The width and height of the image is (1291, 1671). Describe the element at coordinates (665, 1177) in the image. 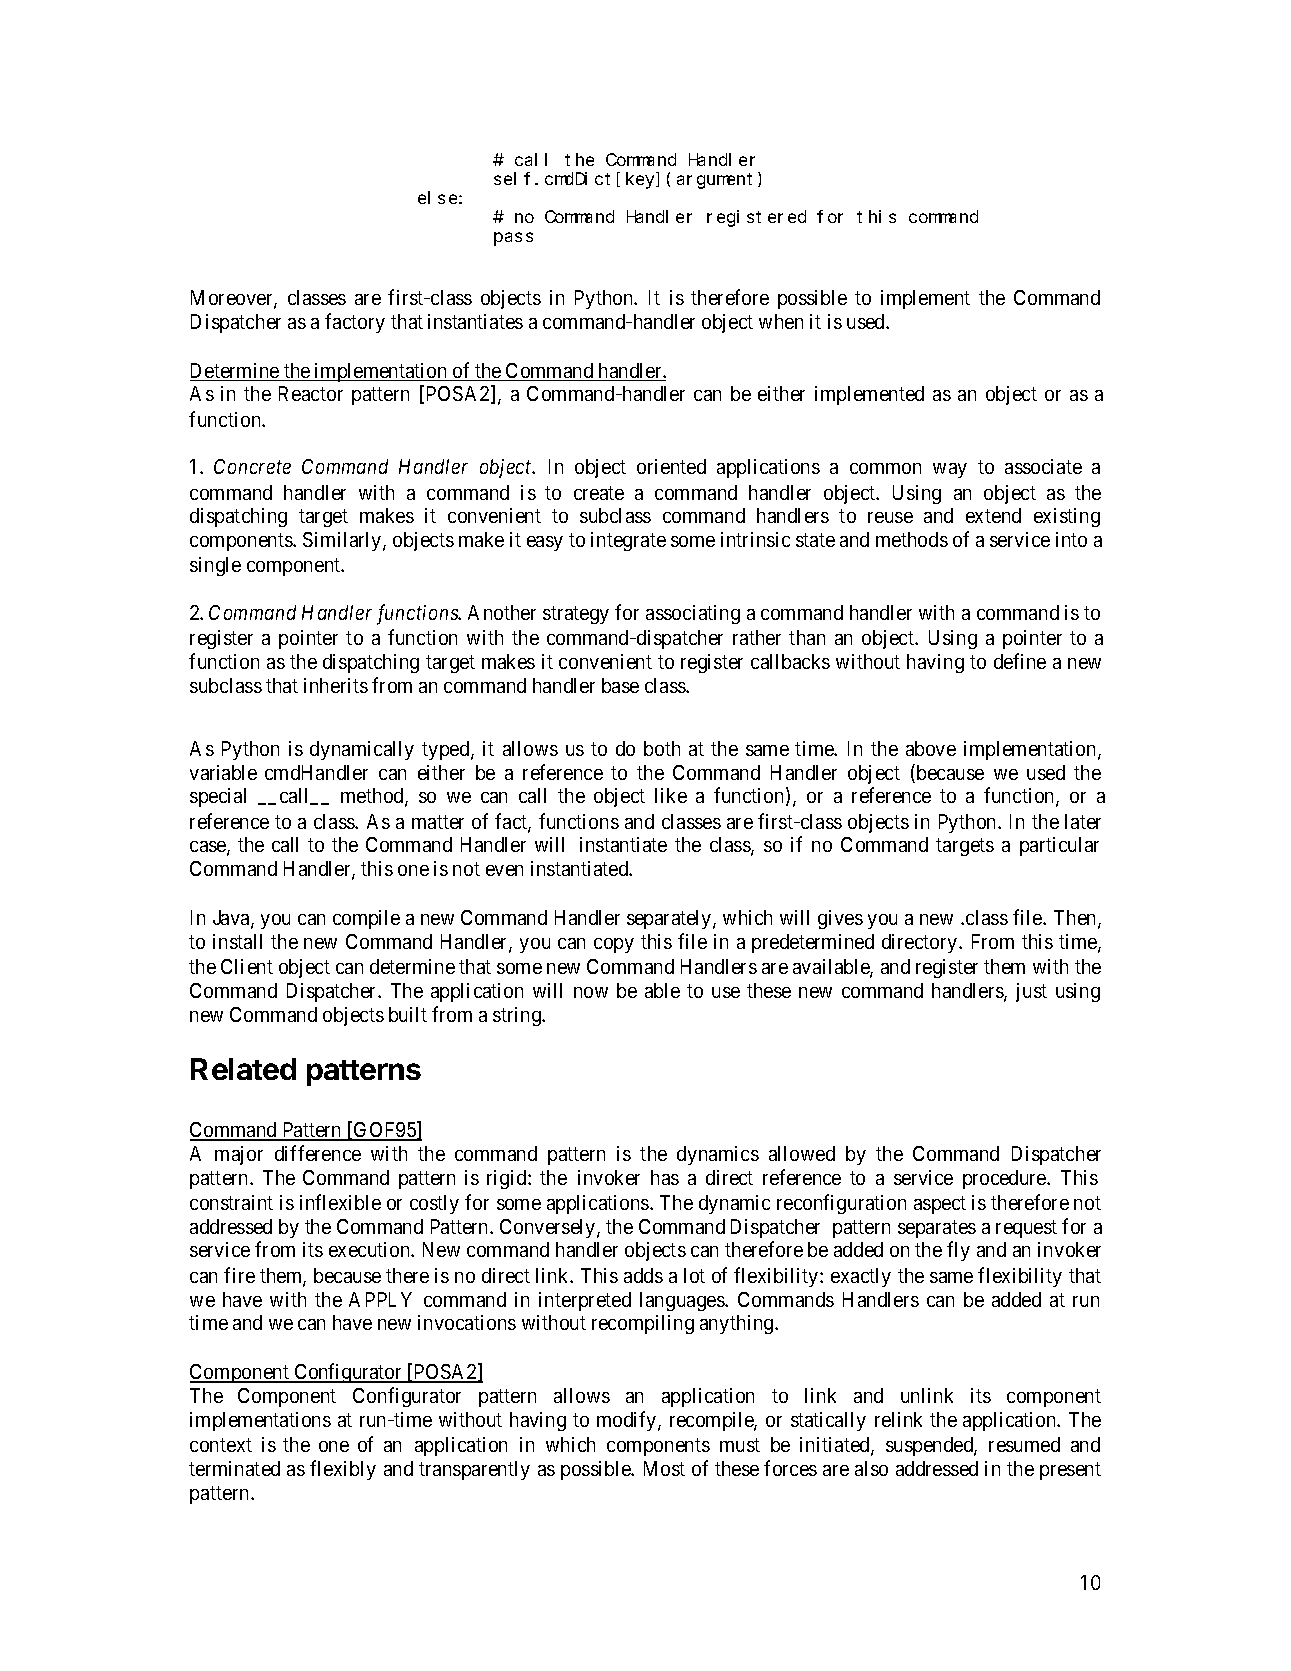

I see `has` at that location.
